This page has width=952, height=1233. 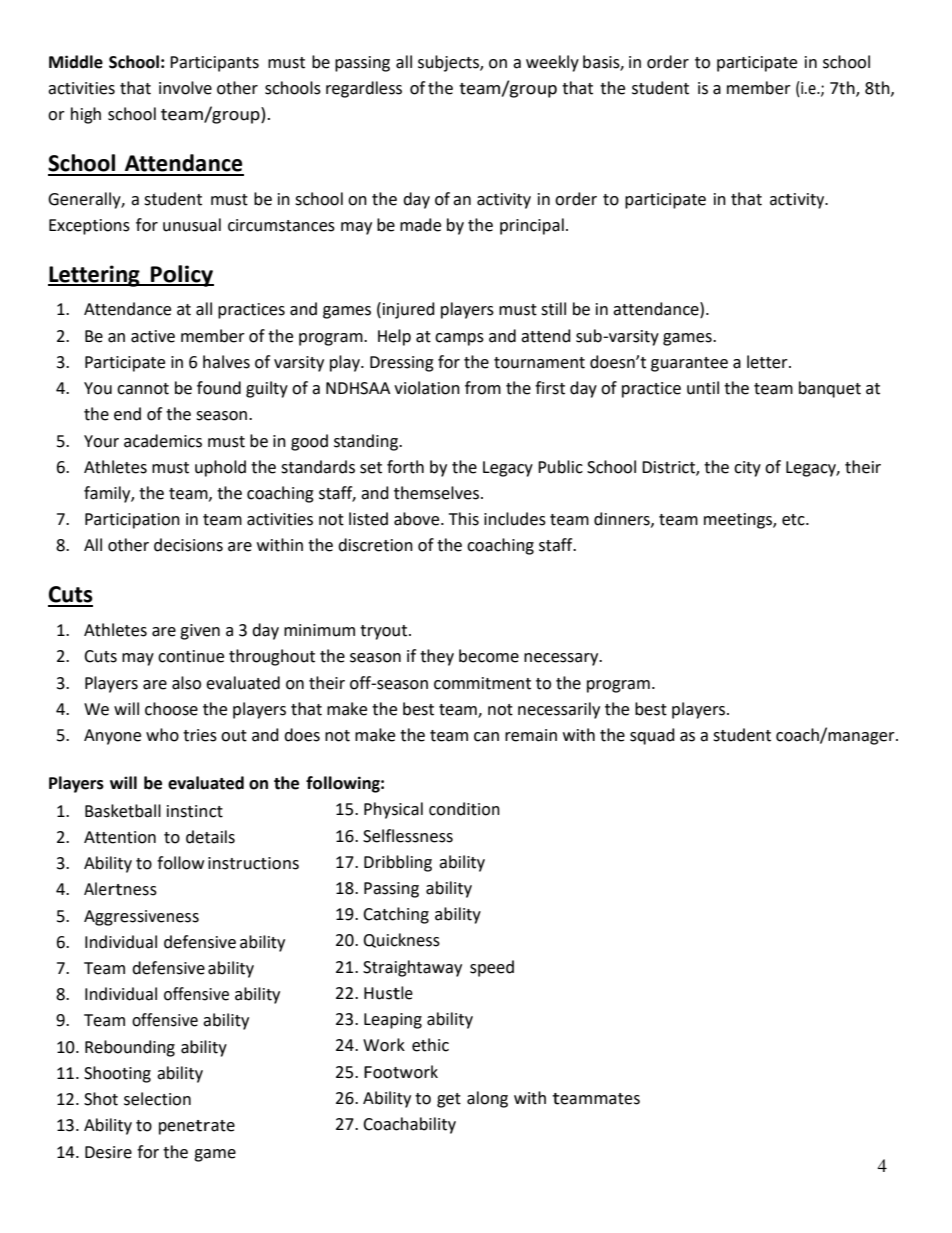 I want to click on involve, so click(x=185, y=88).
